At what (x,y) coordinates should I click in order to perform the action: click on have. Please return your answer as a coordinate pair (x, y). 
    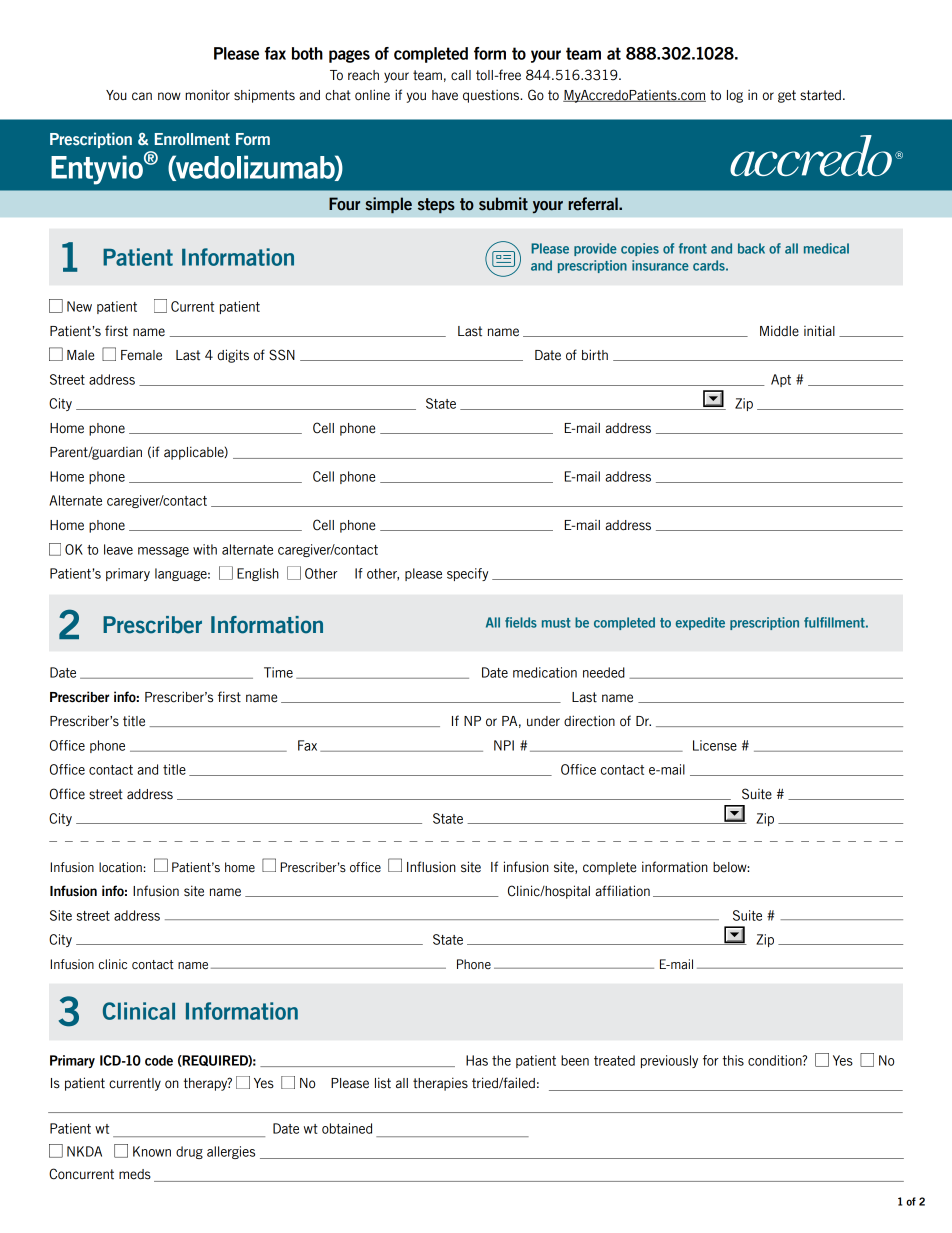
    Looking at the image, I should click on (445, 95).
